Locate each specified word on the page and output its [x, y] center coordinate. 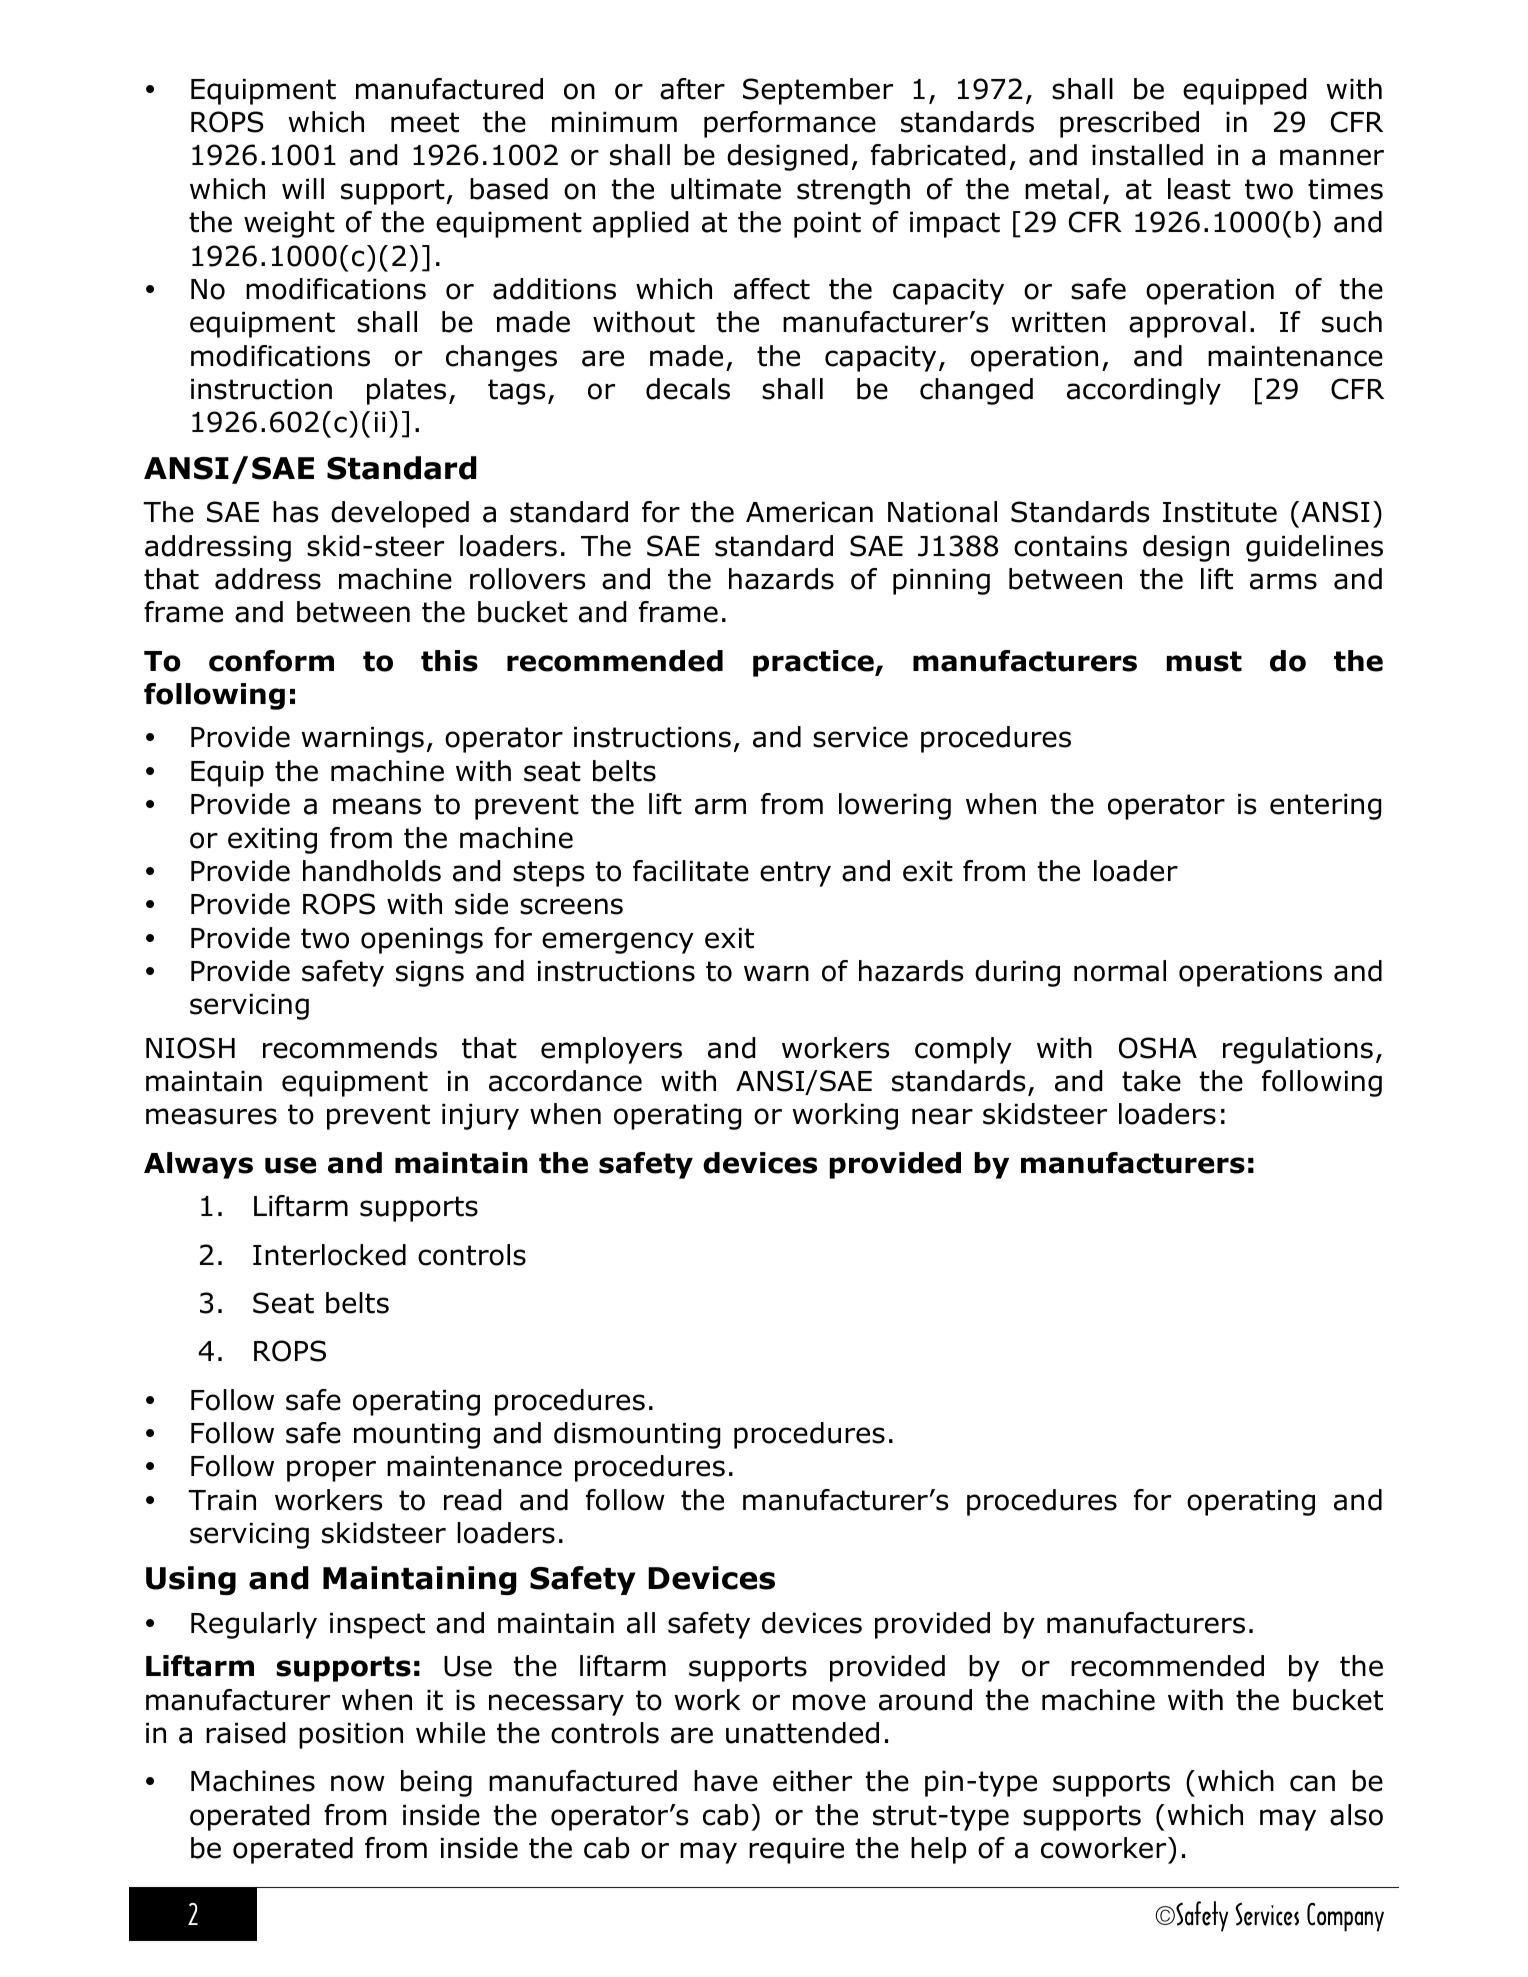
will [303, 188]
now [358, 1783]
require [796, 1851]
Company [1345, 1917]
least [1199, 189]
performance [790, 124]
